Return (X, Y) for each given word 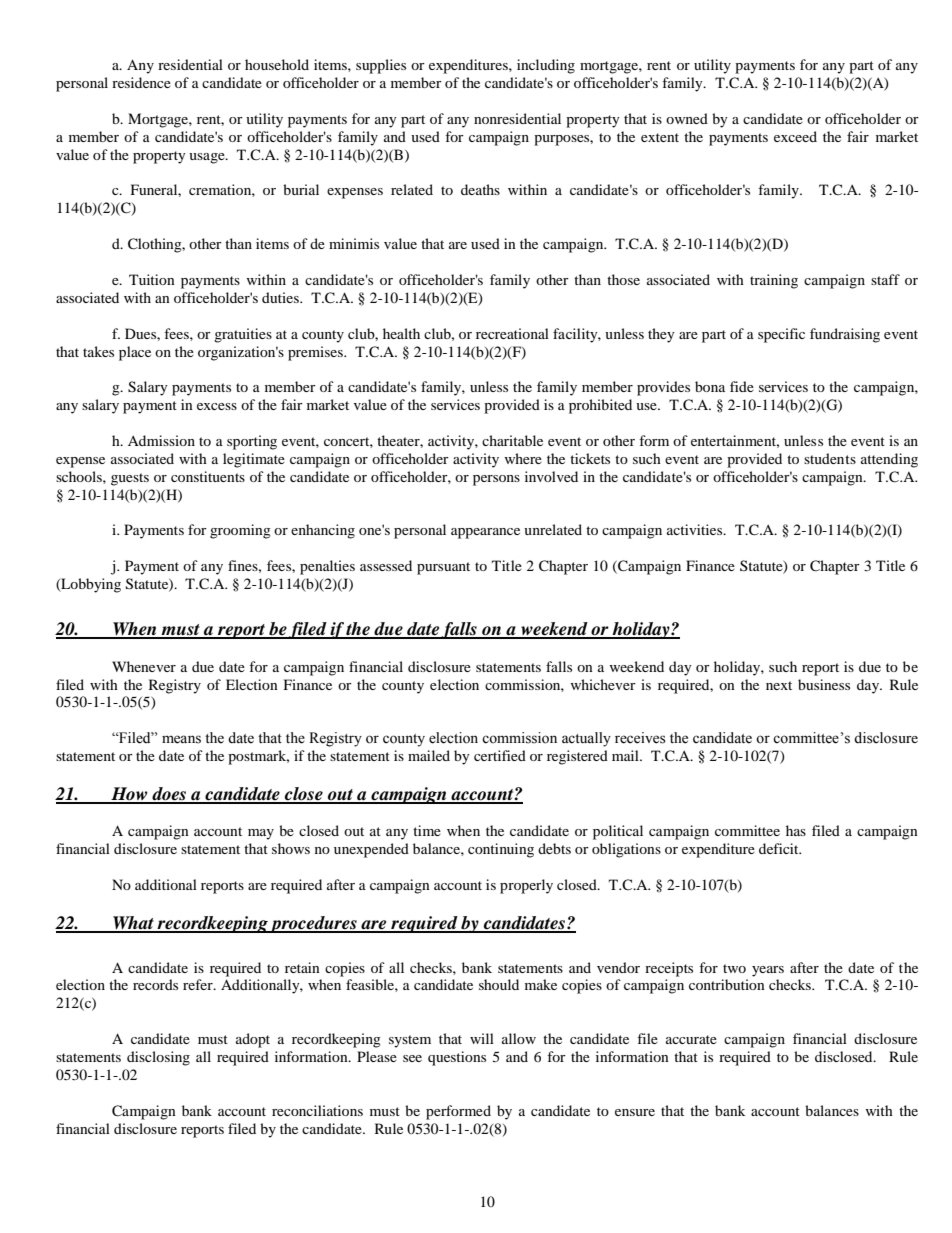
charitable (512, 440)
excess (217, 406)
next (779, 685)
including (546, 66)
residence (141, 82)
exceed (795, 136)
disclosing (158, 1058)
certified (500, 755)
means (181, 739)
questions (457, 1058)
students (830, 458)
